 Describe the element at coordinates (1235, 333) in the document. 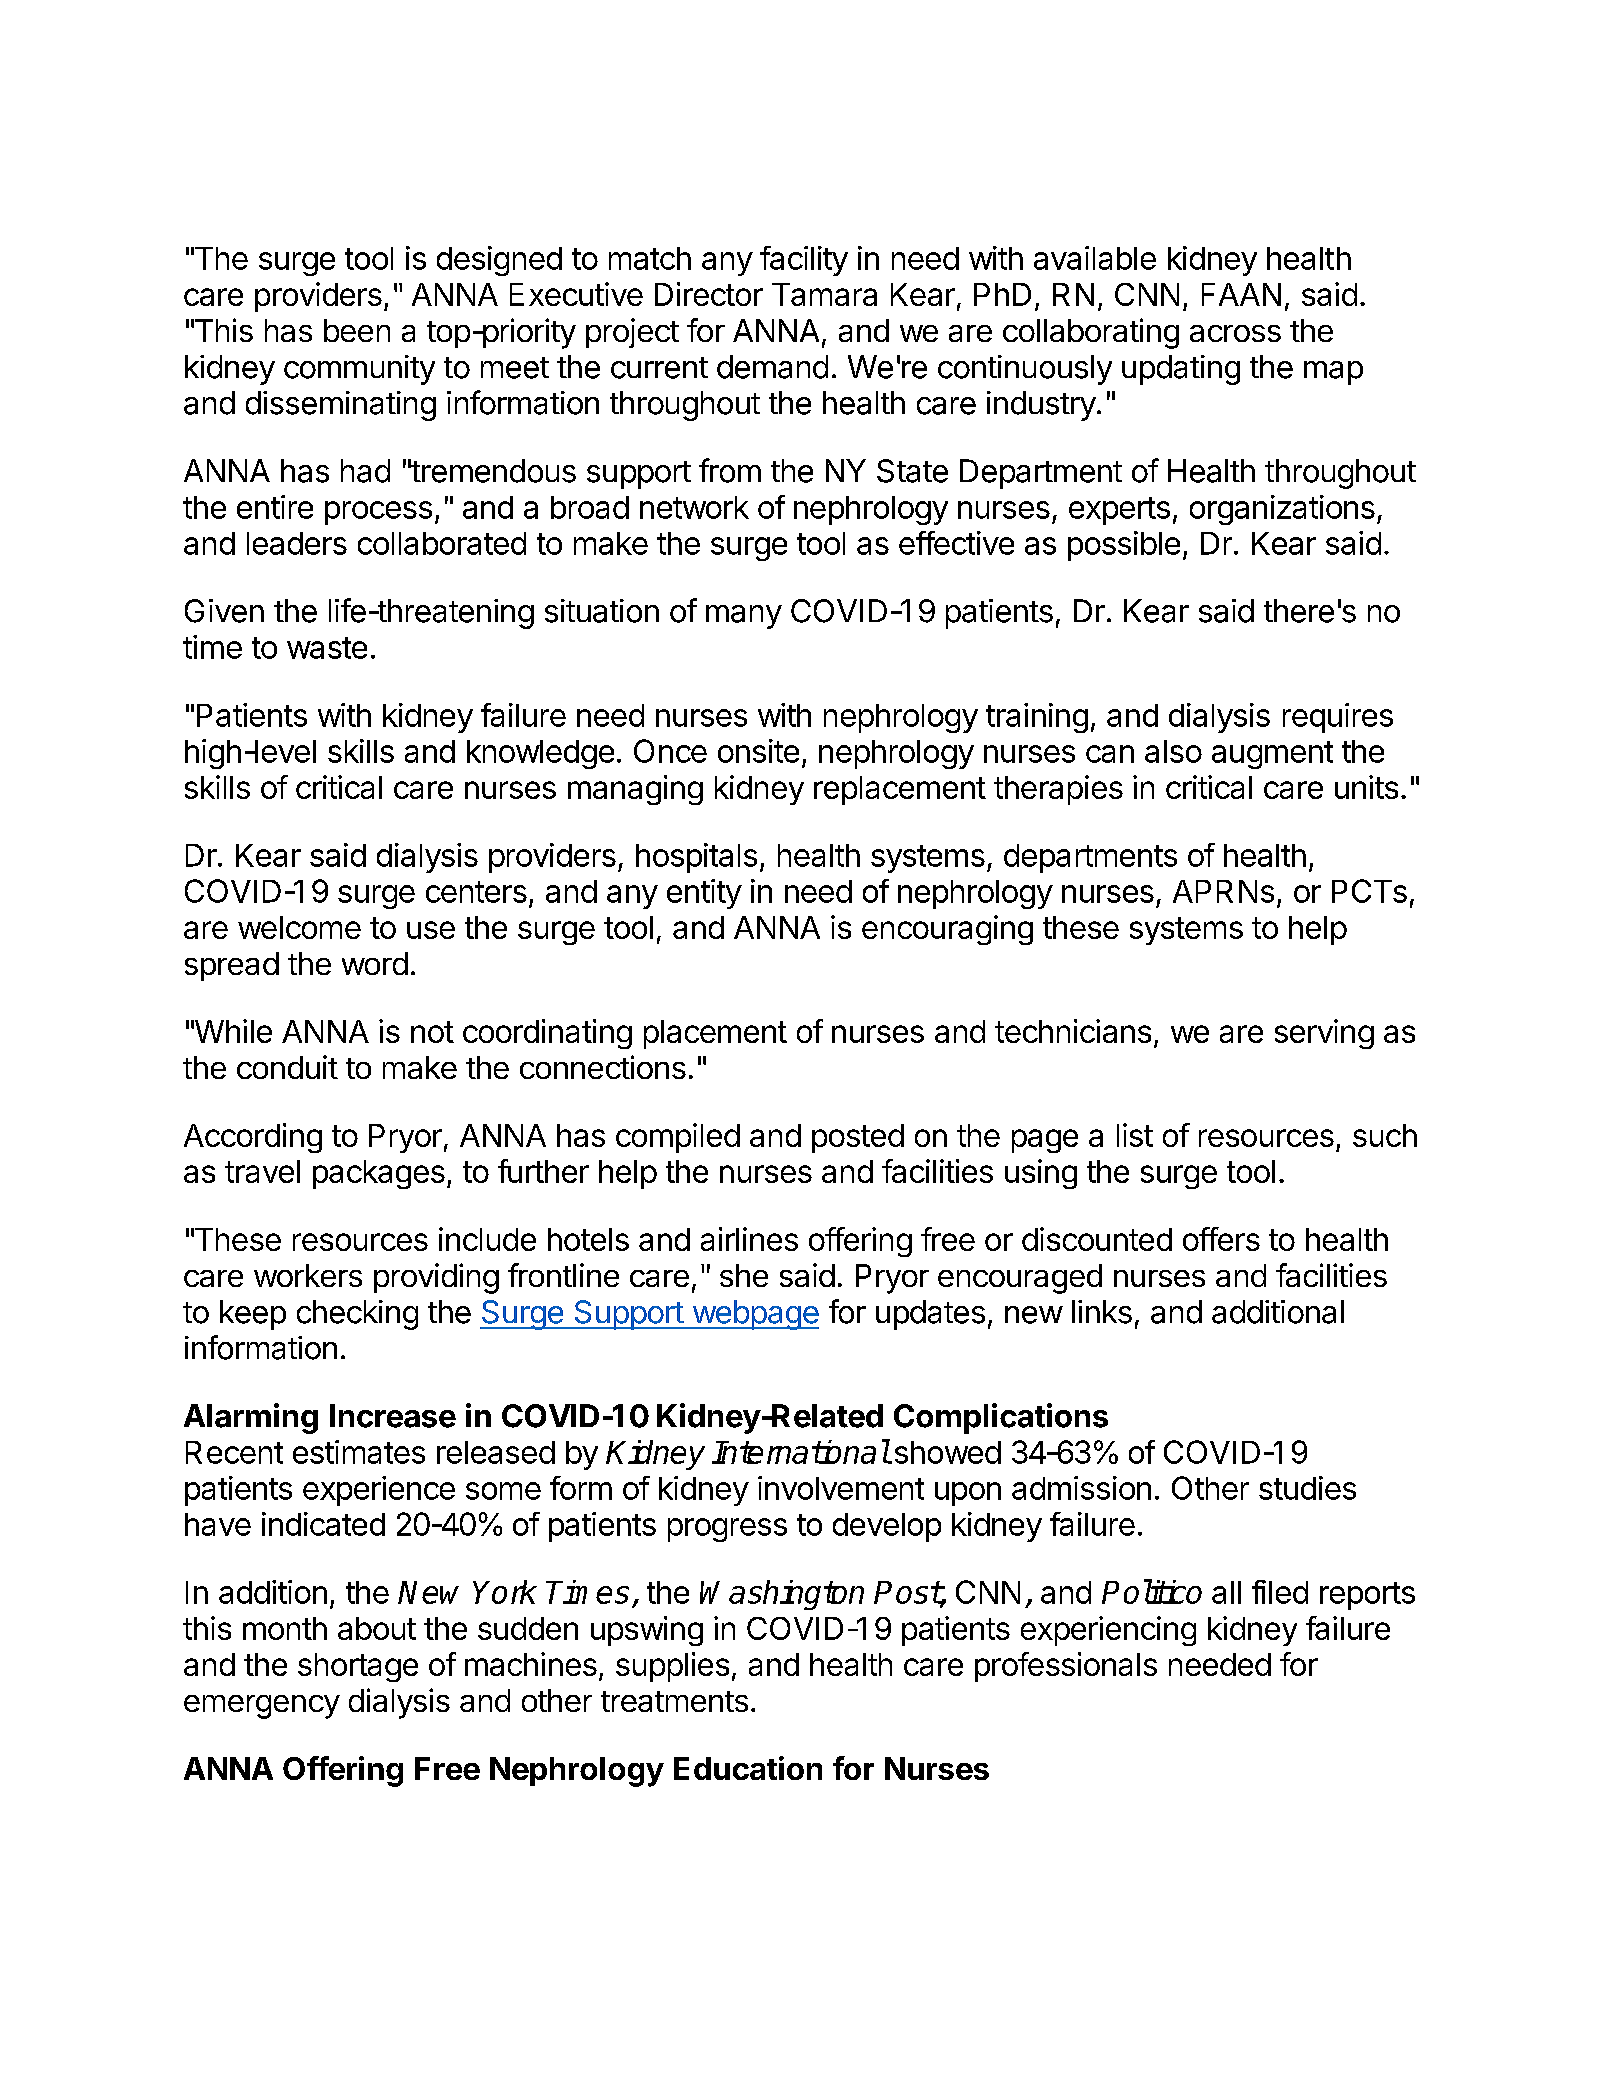

I see `across` at that location.
